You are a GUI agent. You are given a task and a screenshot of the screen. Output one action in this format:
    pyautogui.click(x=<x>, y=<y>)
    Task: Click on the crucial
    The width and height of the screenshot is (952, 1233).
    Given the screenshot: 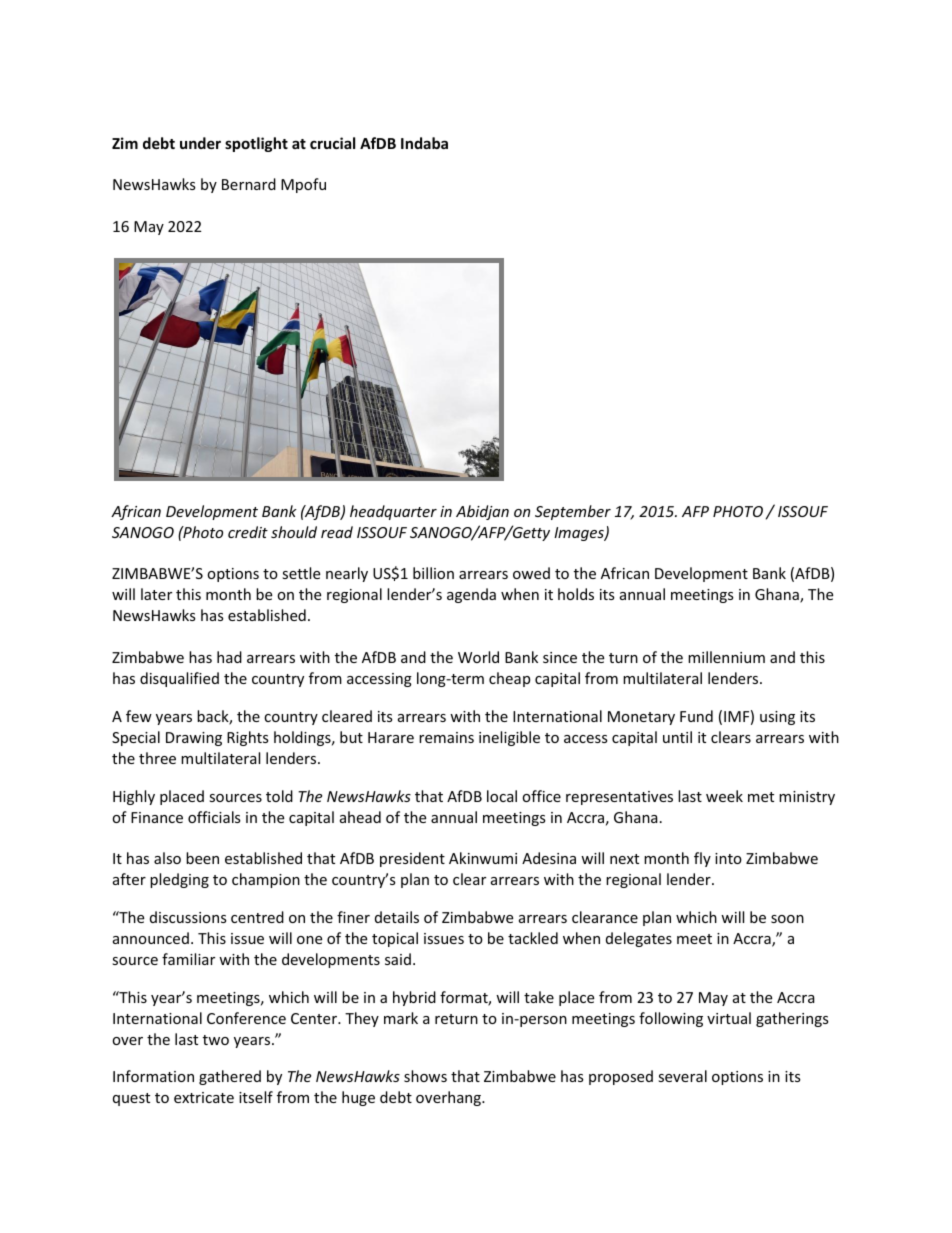 What is the action you would take?
    pyautogui.click(x=332, y=143)
